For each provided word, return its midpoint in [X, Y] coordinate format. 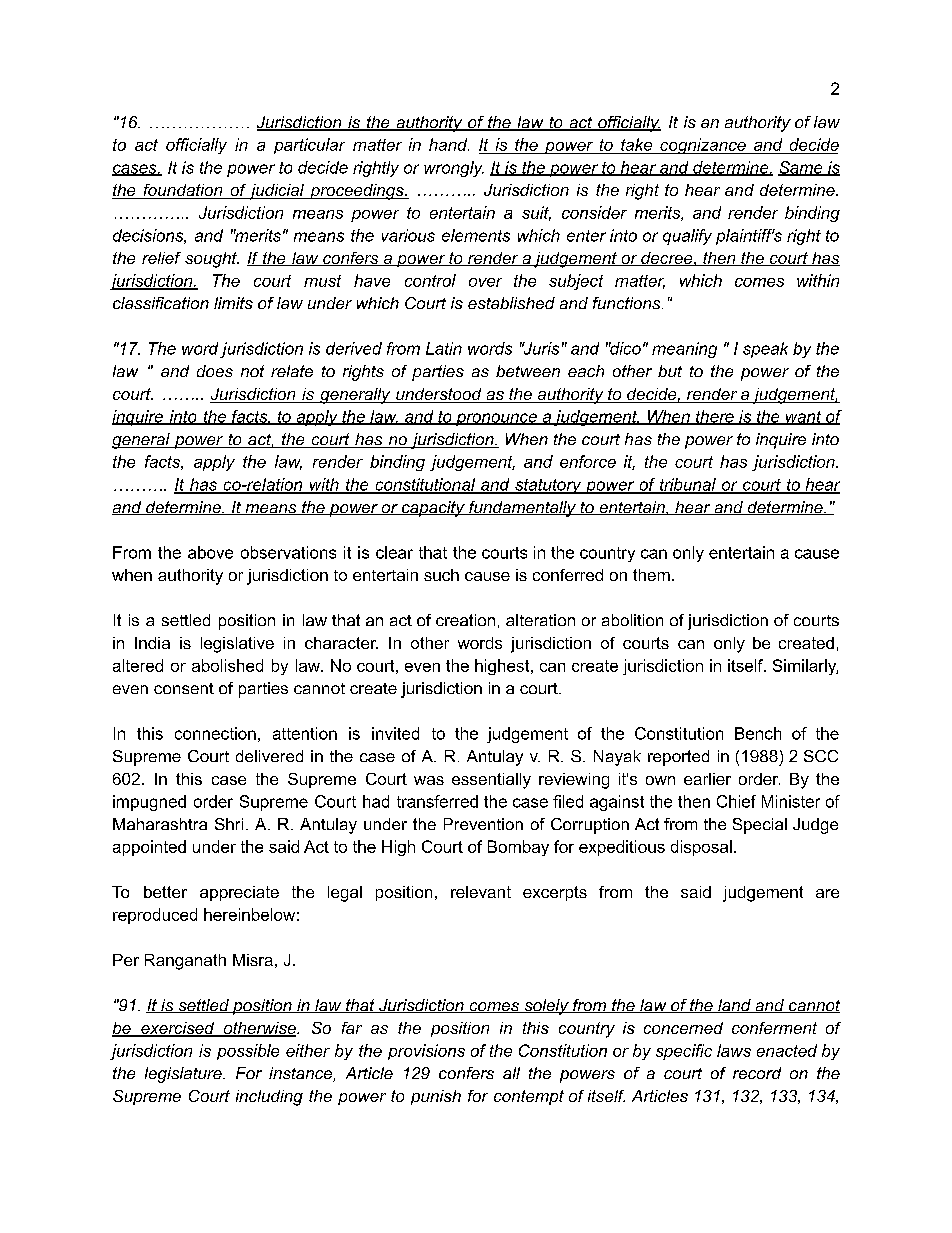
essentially [491, 781]
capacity [433, 509]
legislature [184, 1075]
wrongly [454, 169]
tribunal [687, 485]
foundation [183, 191]
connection [215, 733]
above [210, 552]
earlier [707, 779]
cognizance [703, 146]
